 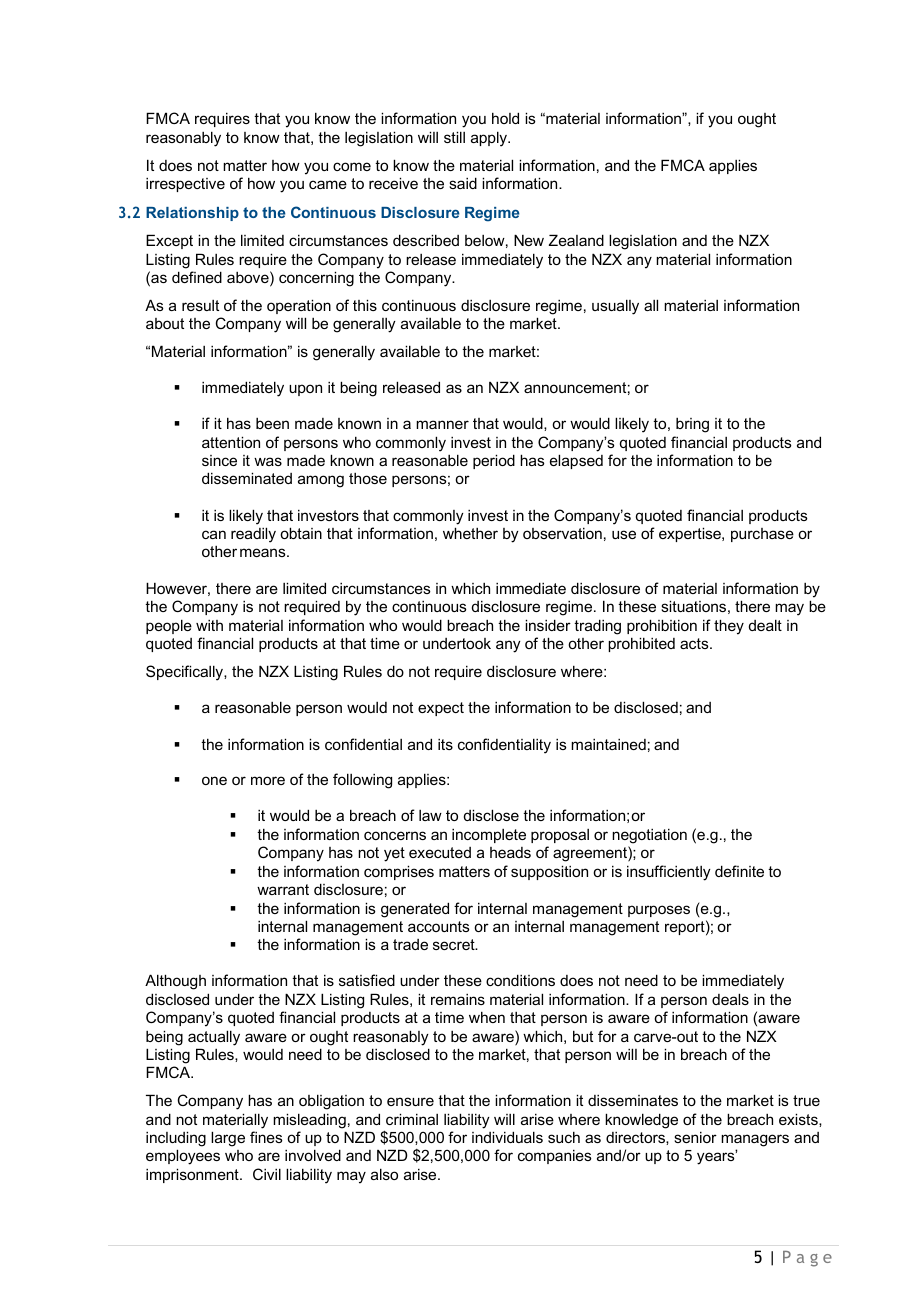 I want to click on whether, so click(x=470, y=533).
